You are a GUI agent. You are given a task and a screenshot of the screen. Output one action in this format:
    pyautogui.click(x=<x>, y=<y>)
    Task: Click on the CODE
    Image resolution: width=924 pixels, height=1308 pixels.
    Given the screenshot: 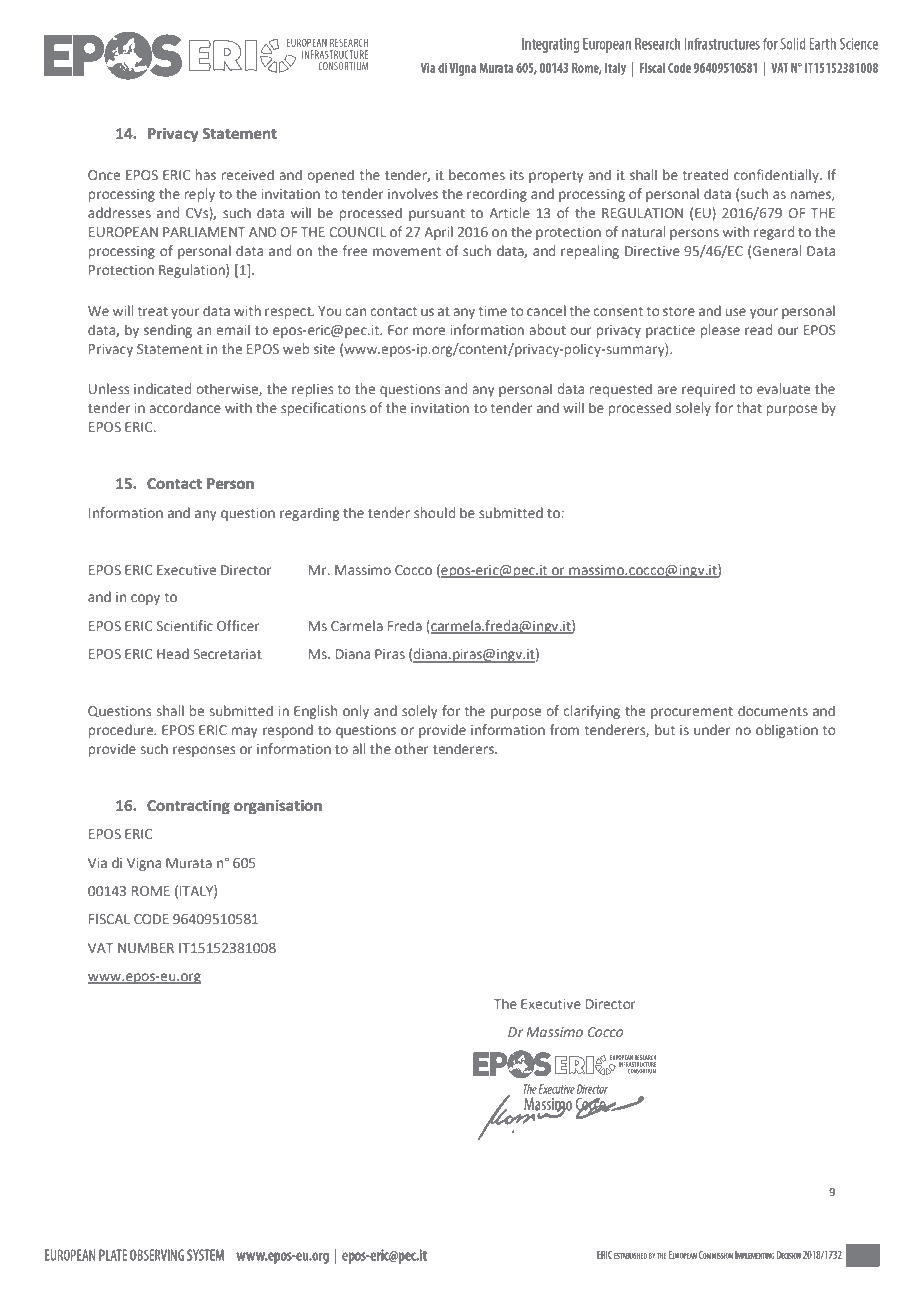 What is the action you would take?
    pyautogui.click(x=151, y=919)
